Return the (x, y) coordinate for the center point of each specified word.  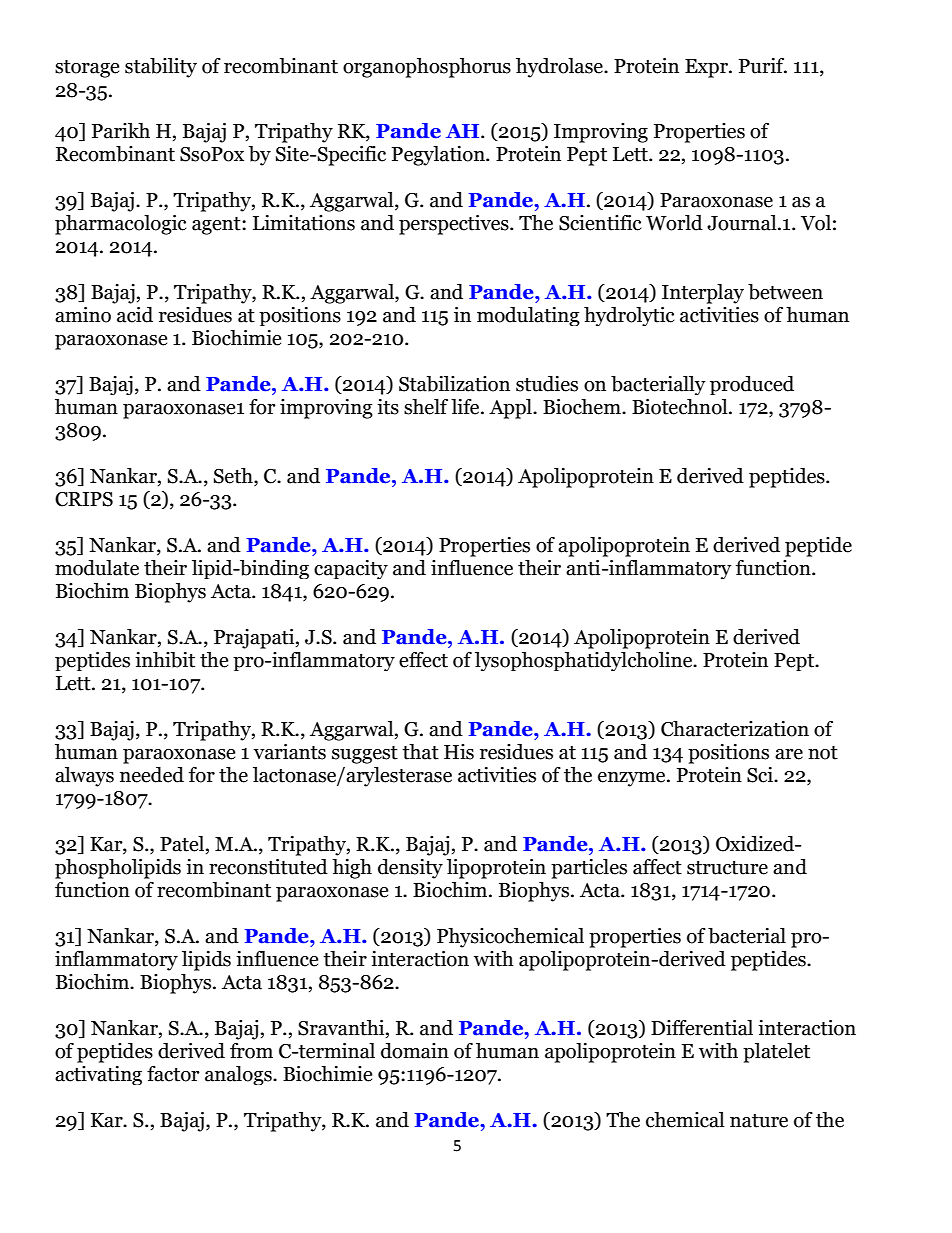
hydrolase (560, 68)
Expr (707, 68)
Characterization (735, 729)
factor (173, 1074)
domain (415, 1051)
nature (759, 1121)
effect (423, 660)
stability (161, 68)
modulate (97, 568)
